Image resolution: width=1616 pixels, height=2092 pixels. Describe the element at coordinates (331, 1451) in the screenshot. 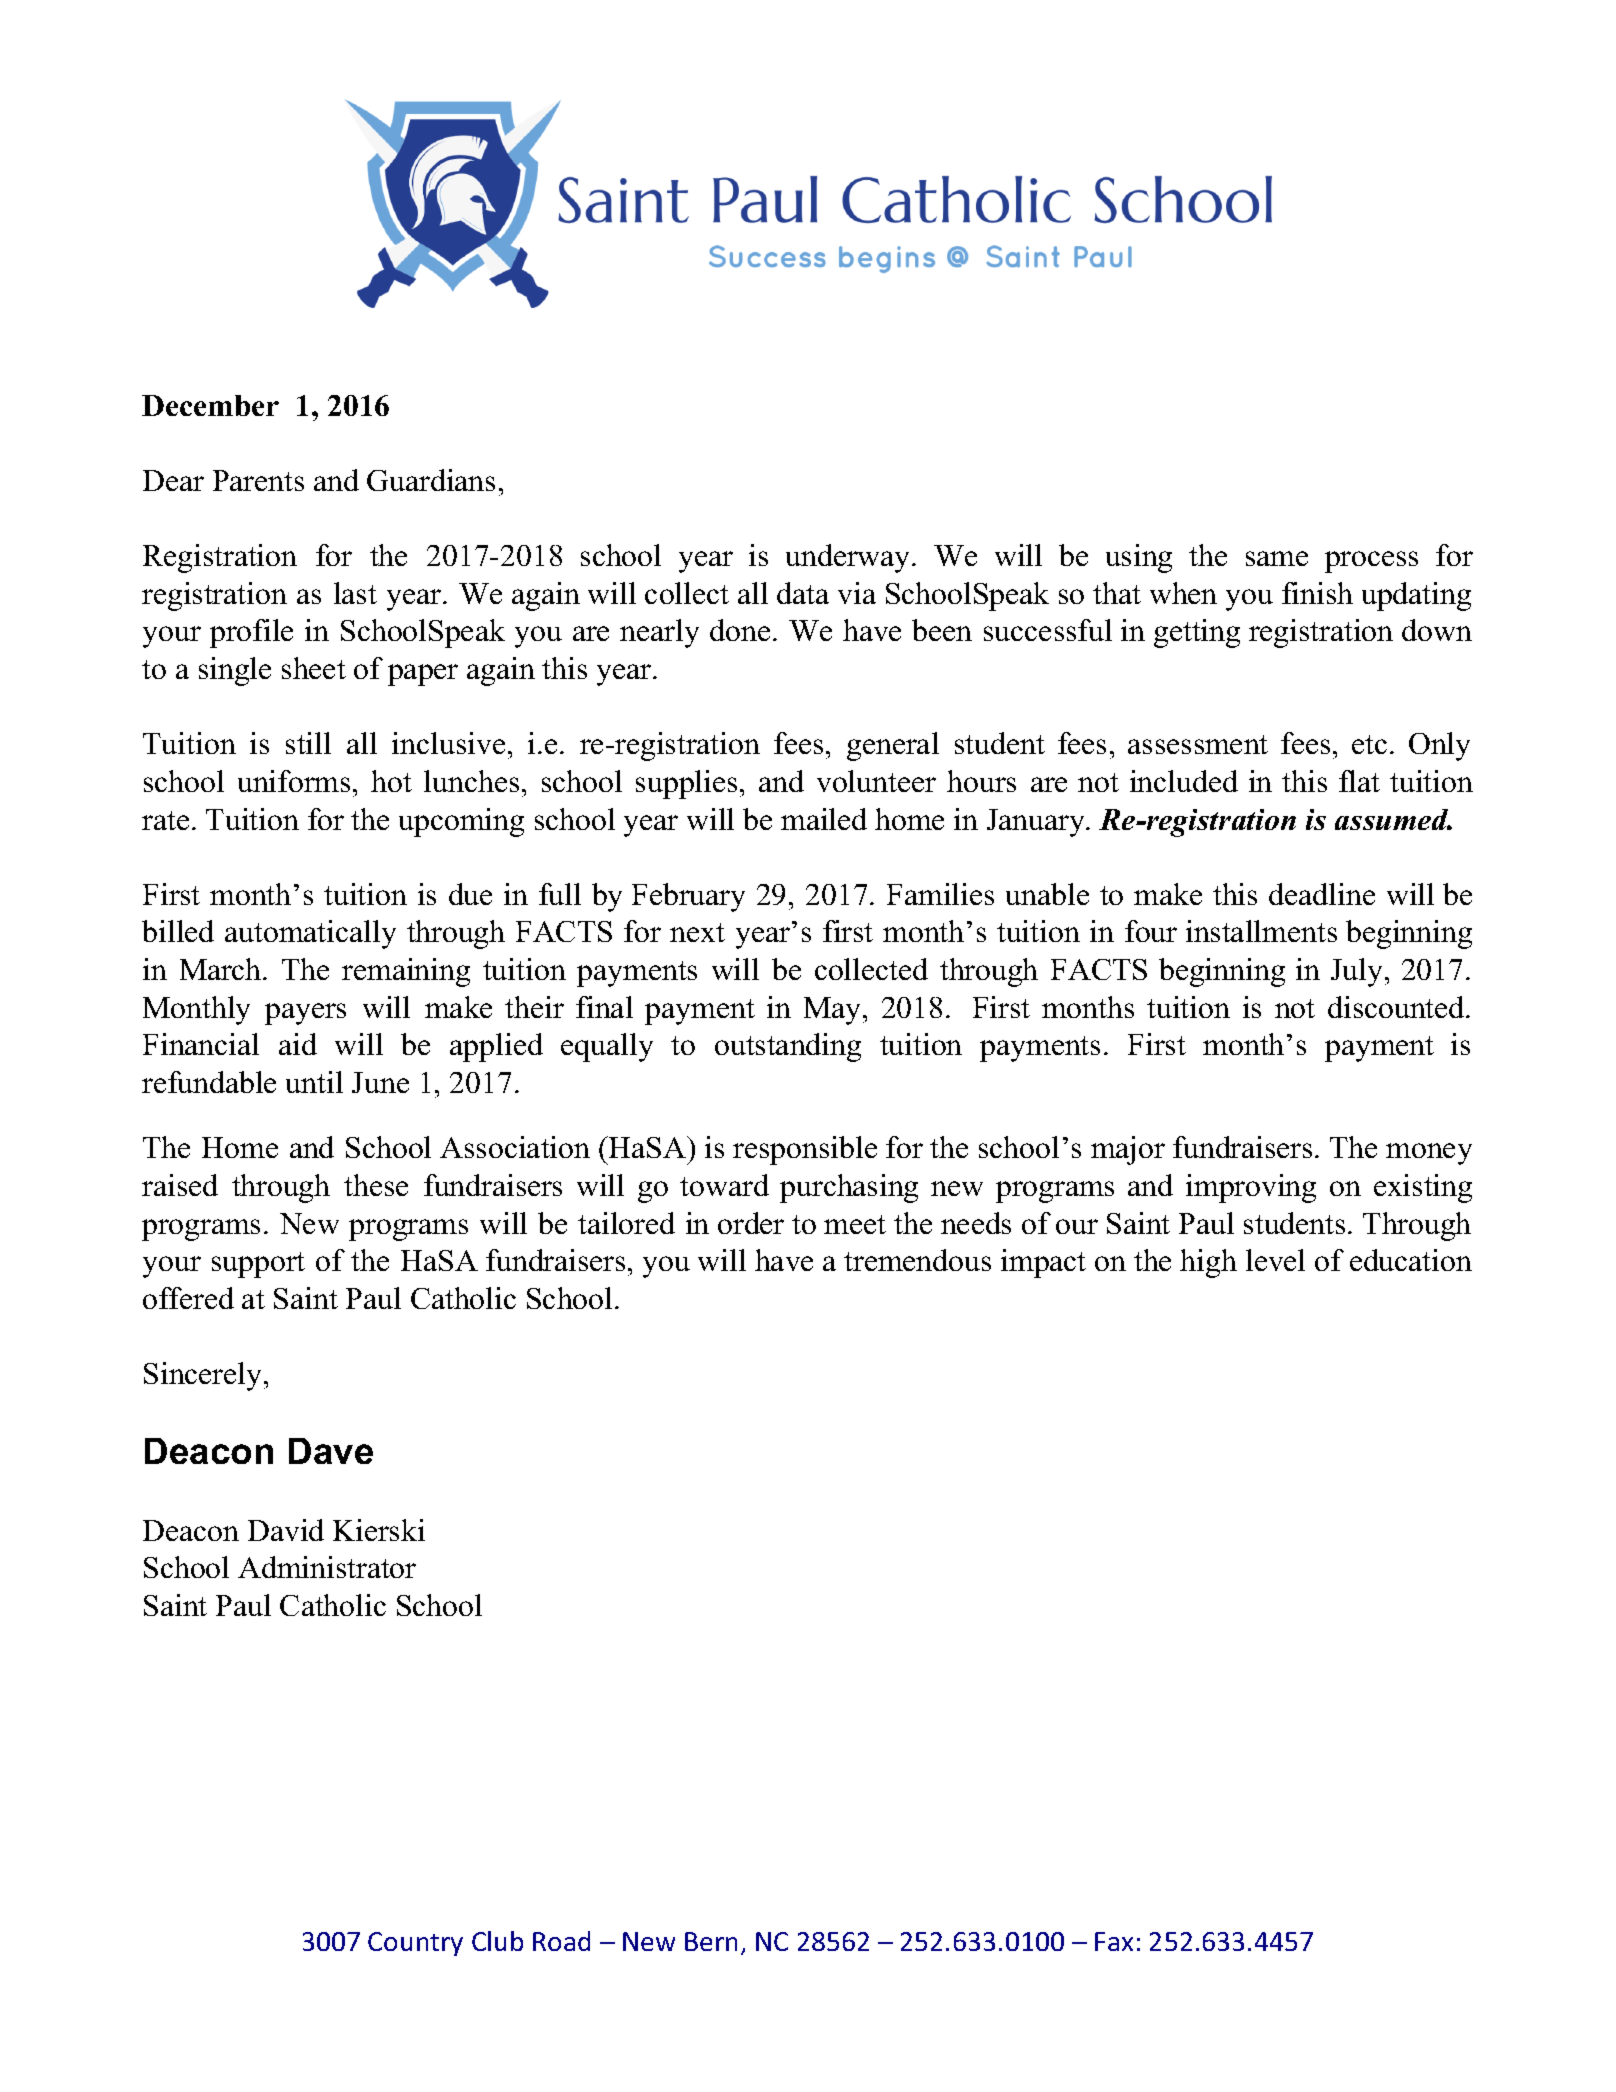

I see `Dave` at that location.
